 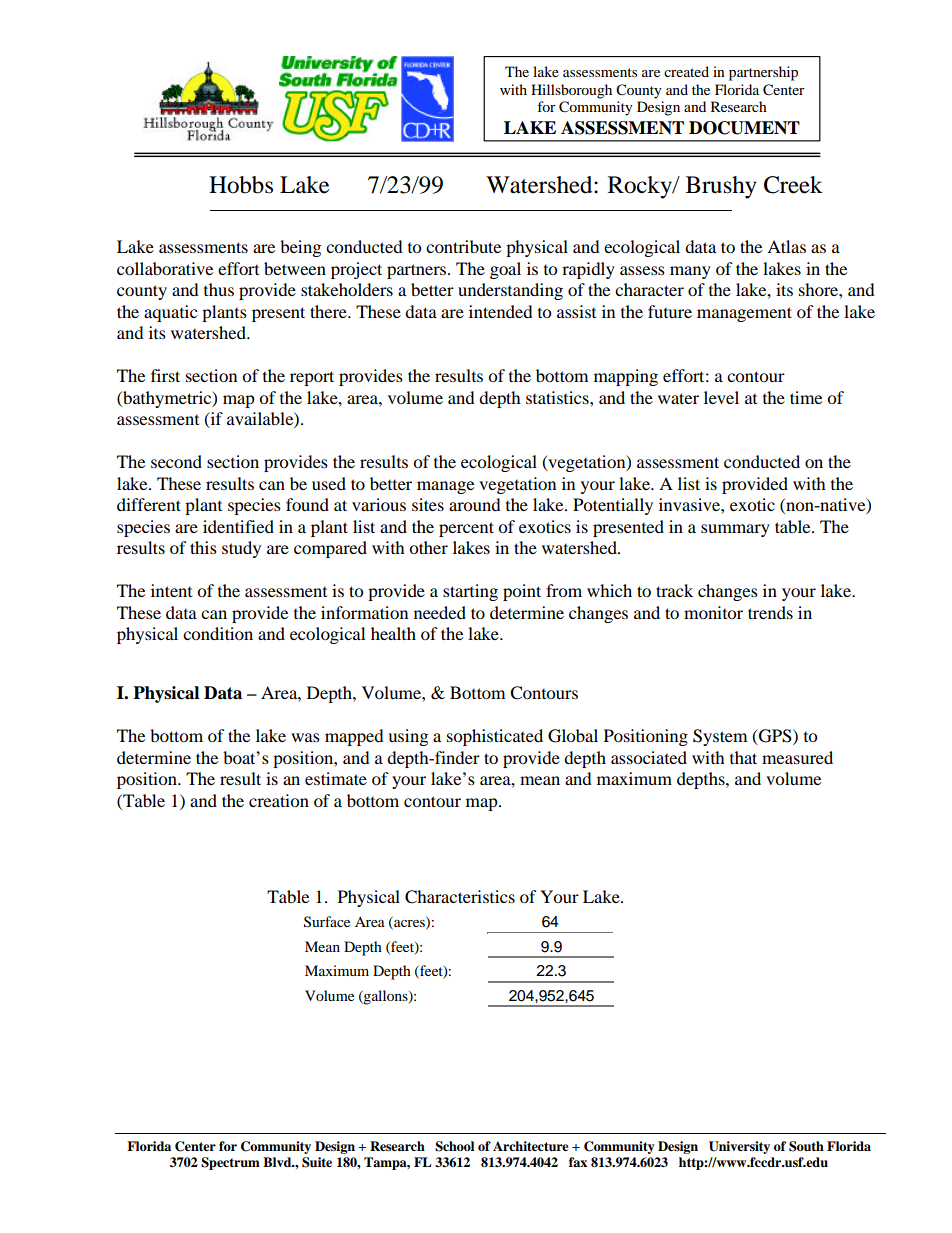 What do you see at coordinates (571, 91) in the screenshot?
I see `Hillsborough` at bounding box center [571, 91].
